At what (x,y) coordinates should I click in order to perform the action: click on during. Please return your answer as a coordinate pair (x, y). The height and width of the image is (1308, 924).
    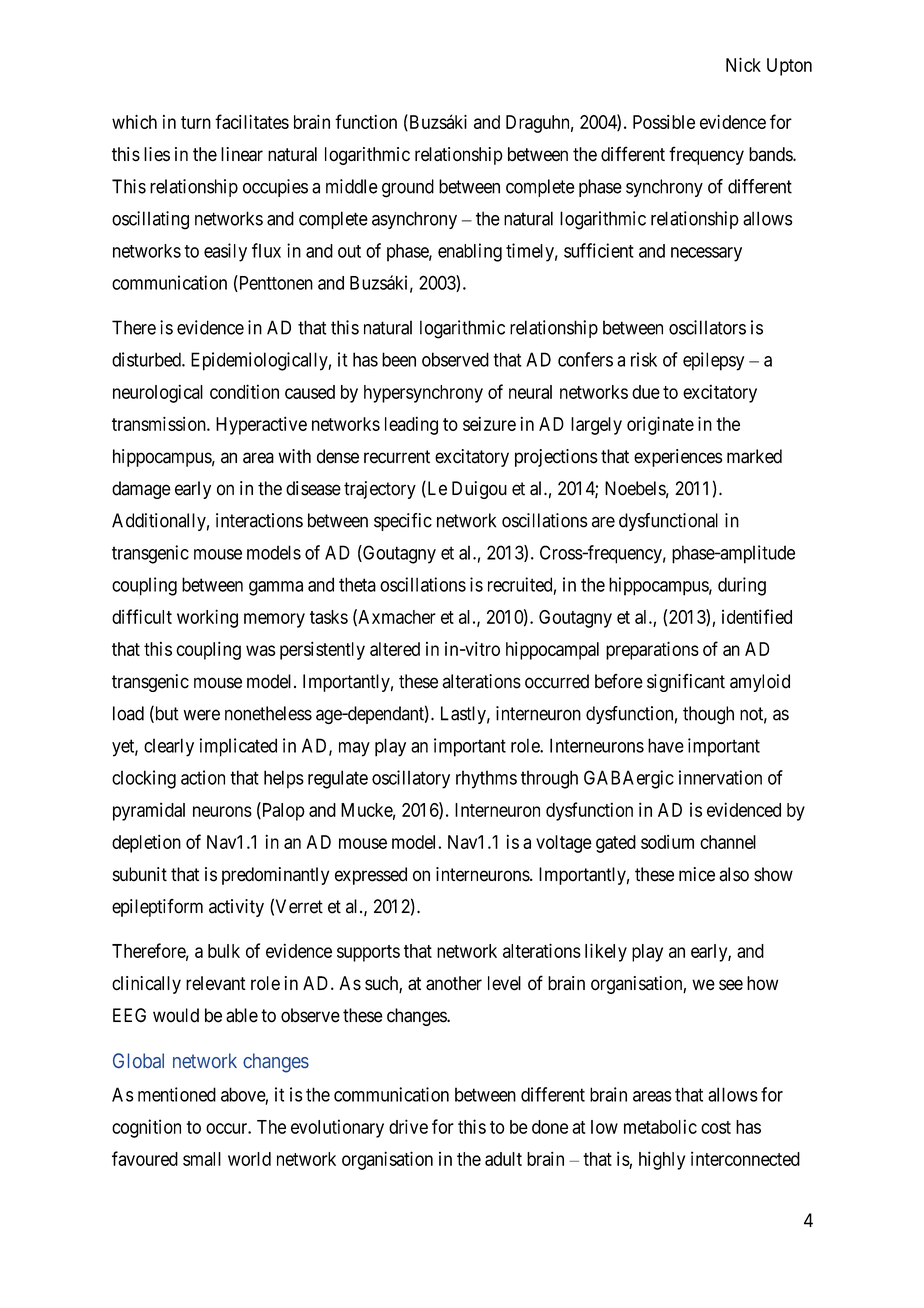
    Looking at the image, I should click on (742, 586).
